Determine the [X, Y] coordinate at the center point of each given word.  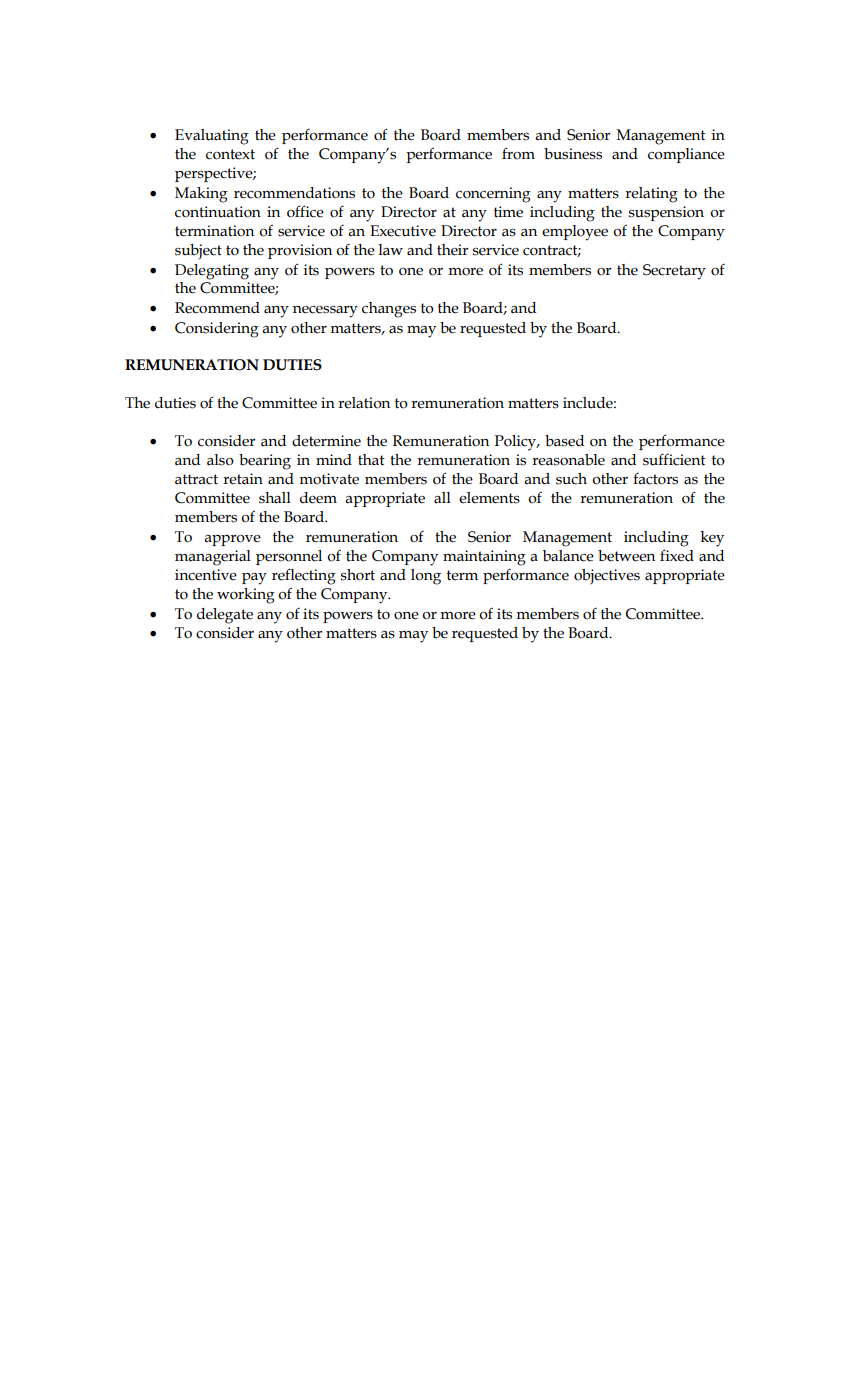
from [518, 153]
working [246, 596]
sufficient [674, 459]
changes [389, 310]
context [230, 154]
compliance [686, 155]
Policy [517, 443]
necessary [325, 312]
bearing [265, 462]
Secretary [674, 272]
